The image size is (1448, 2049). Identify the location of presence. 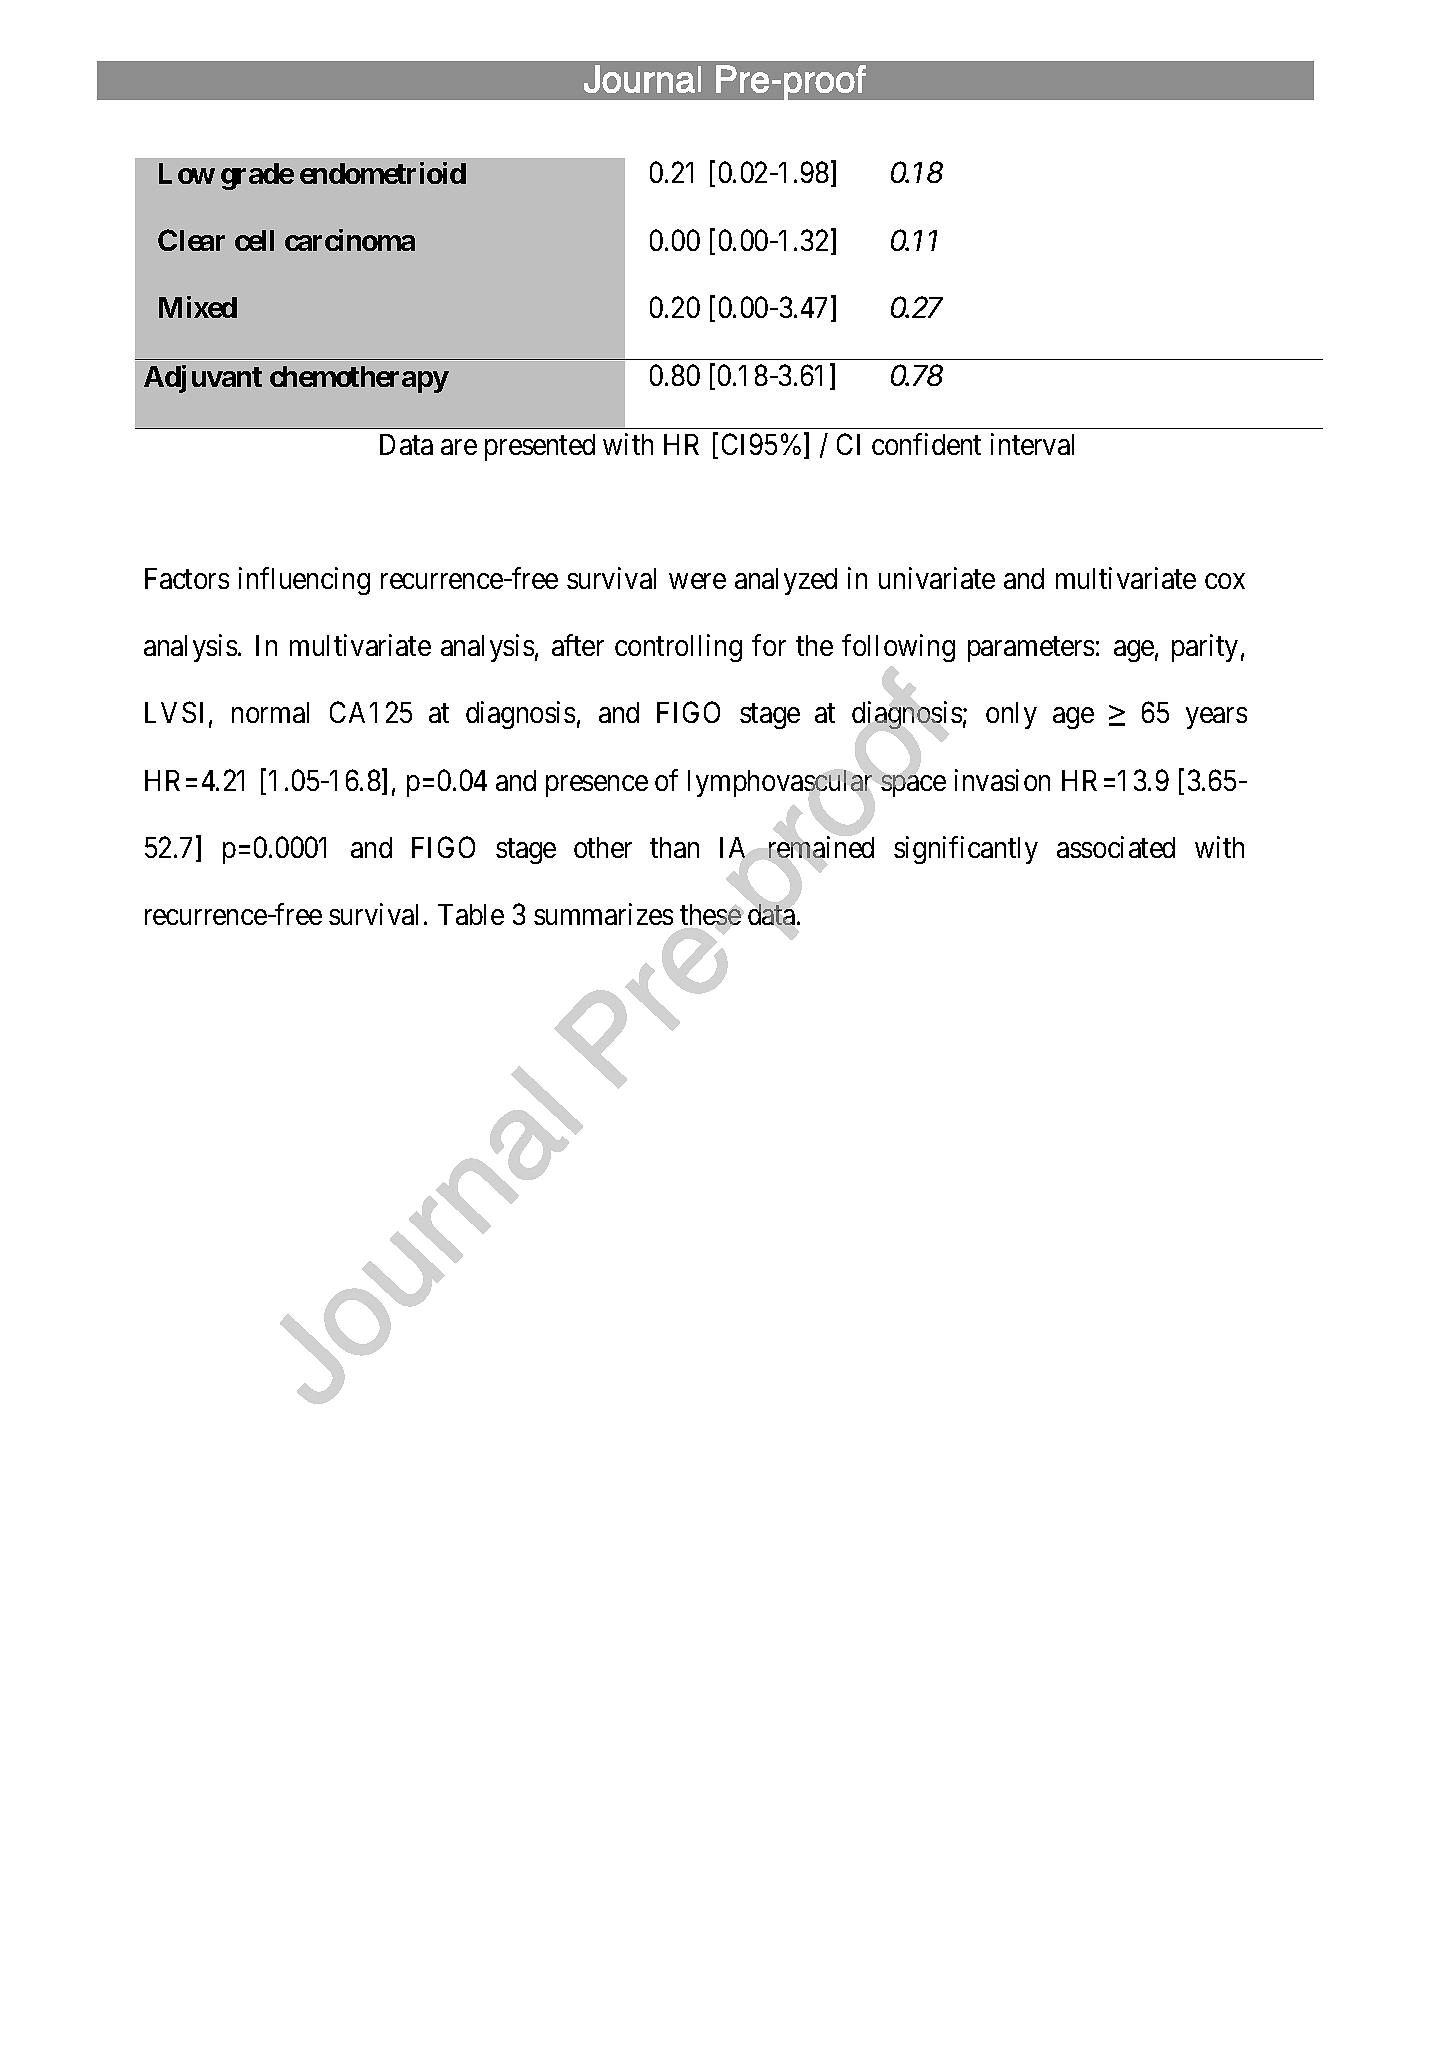
(597, 786).
